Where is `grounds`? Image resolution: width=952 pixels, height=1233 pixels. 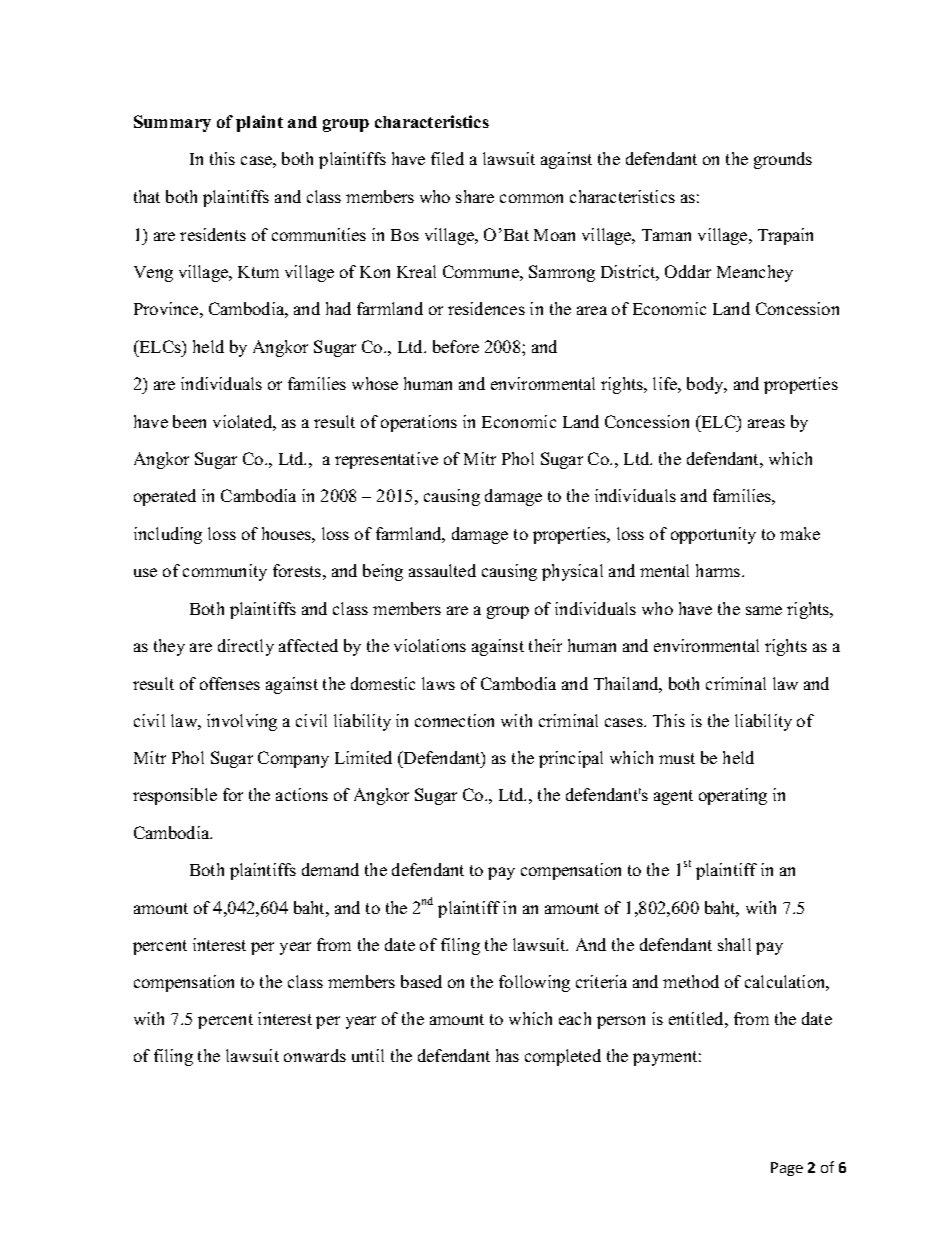 grounds is located at coordinates (783, 160).
